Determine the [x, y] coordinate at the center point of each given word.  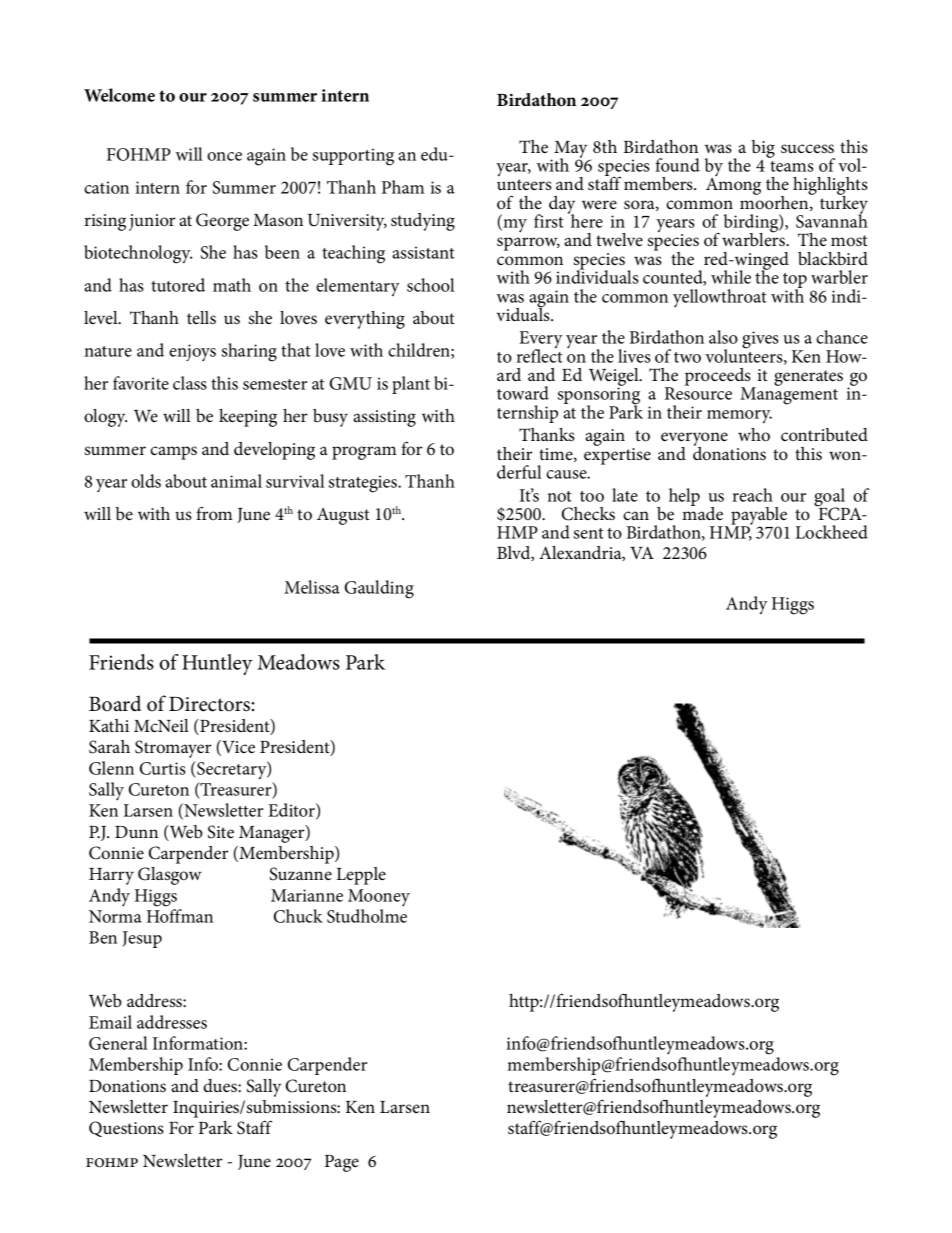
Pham [403, 187]
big [763, 150]
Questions [126, 1129]
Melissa [312, 587]
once [224, 156]
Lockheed [832, 532]
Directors [209, 704]
